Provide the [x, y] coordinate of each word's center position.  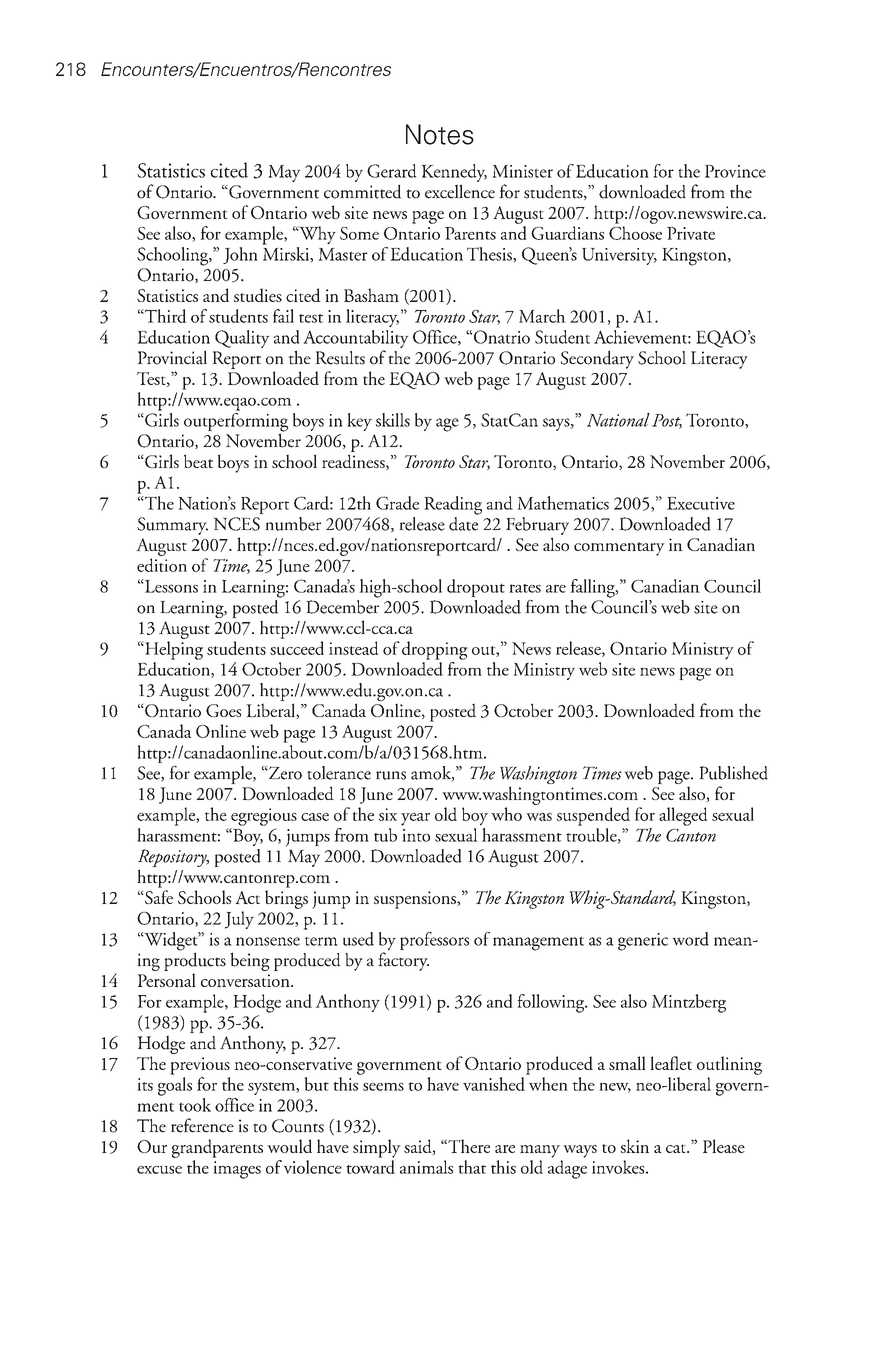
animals [426, 1167]
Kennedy [454, 173]
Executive [701, 503]
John [240, 255]
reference [202, 1125]
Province [735, 171]
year [415, 819]
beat [198, 461]
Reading [453, 505]
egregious [264, 817]
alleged [683, 816]
